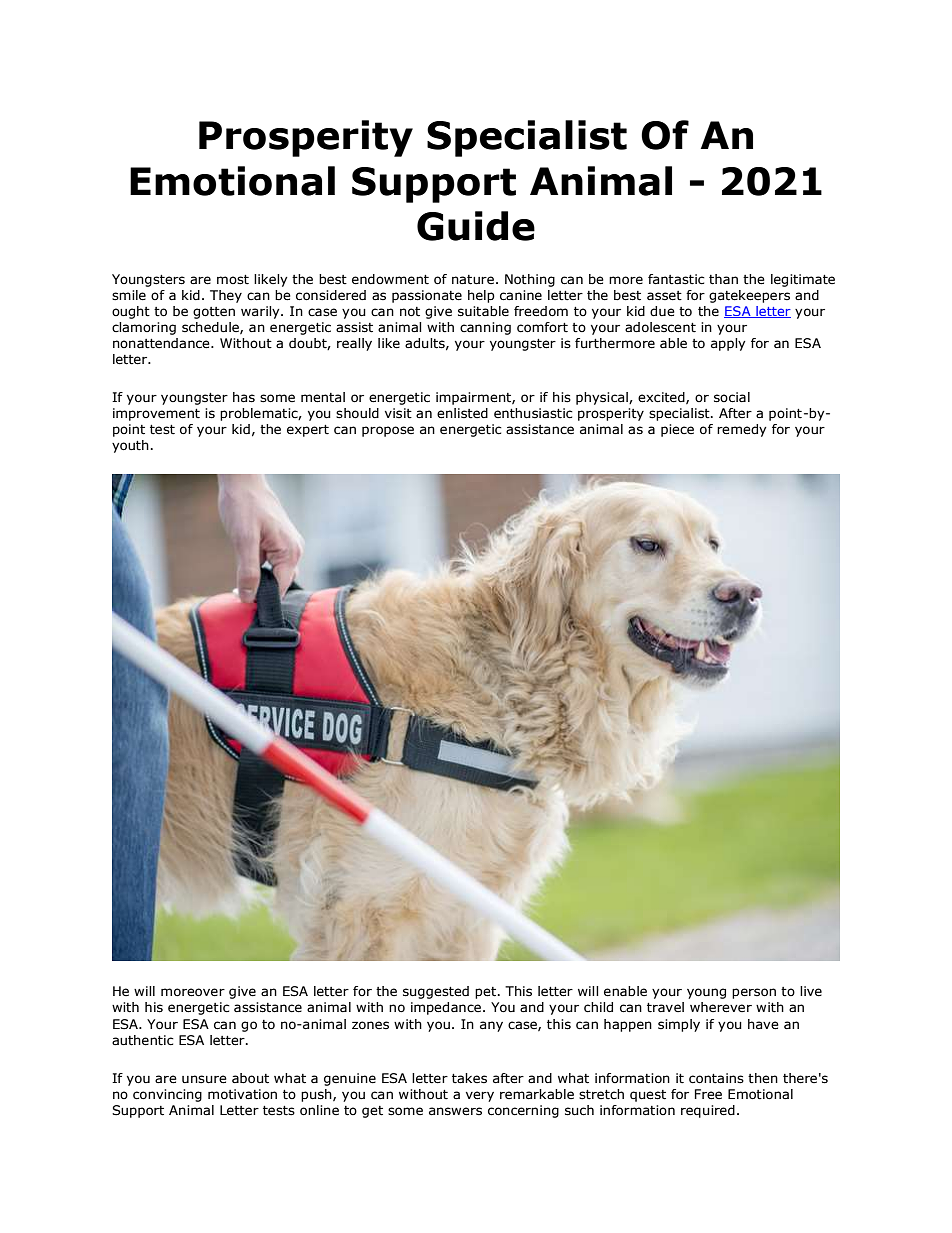 The width and height of the screenshot is (952, 1233). Describe the element at coordinates (436, 992) in the screenshot. I see `suggested` at that location.
